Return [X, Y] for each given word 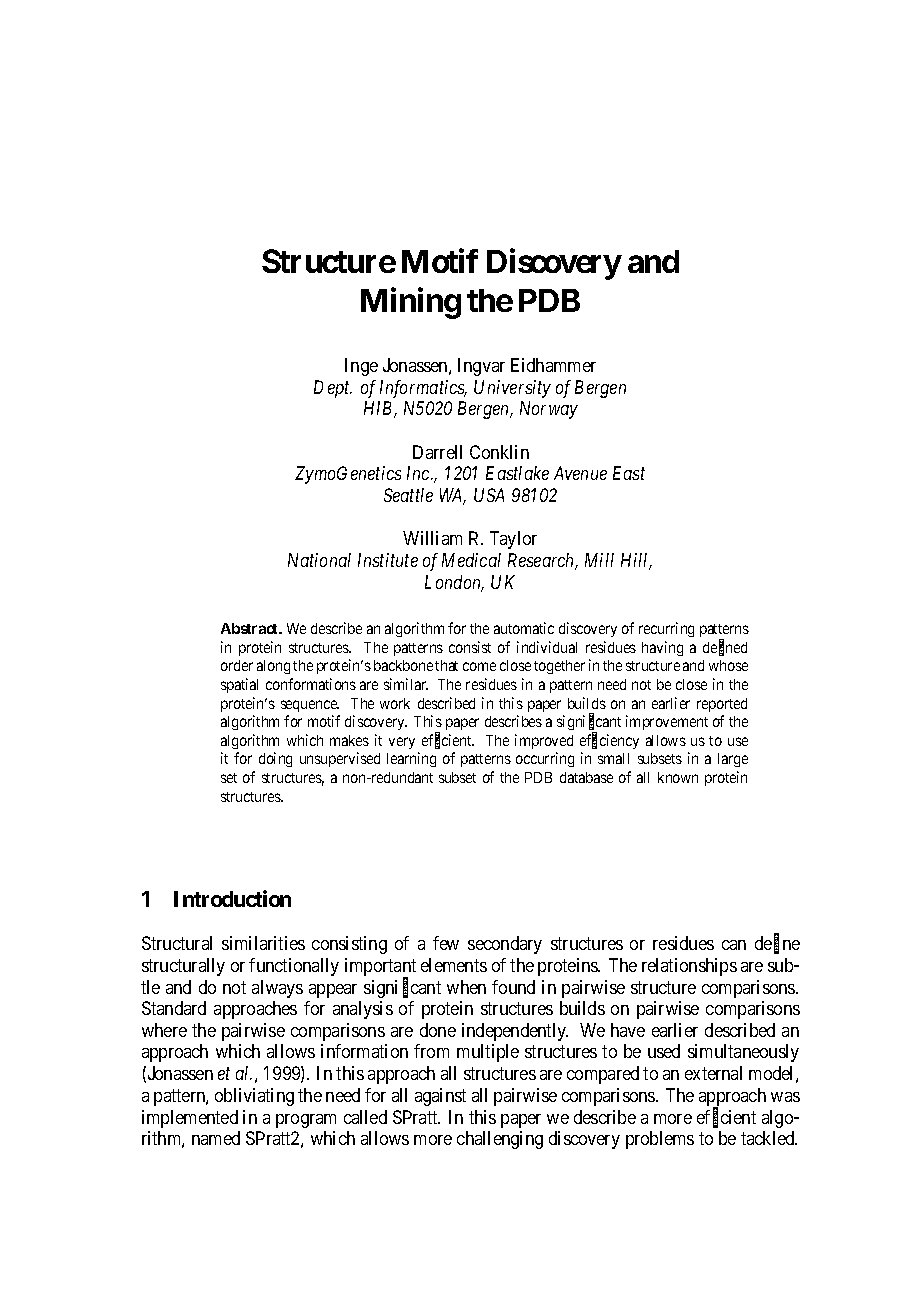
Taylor [513, 540]
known [678, 777]
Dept [333, 389]
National [319, 560]
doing [275, 759]
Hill [636, 561]
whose [728, 665]
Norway [549, 410]
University [512, 389]
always [277, 989]
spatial [239, 685]
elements [454, 965]
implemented [190, 1119]
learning [411, 759]
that [446, 665]
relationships [689, 967]
